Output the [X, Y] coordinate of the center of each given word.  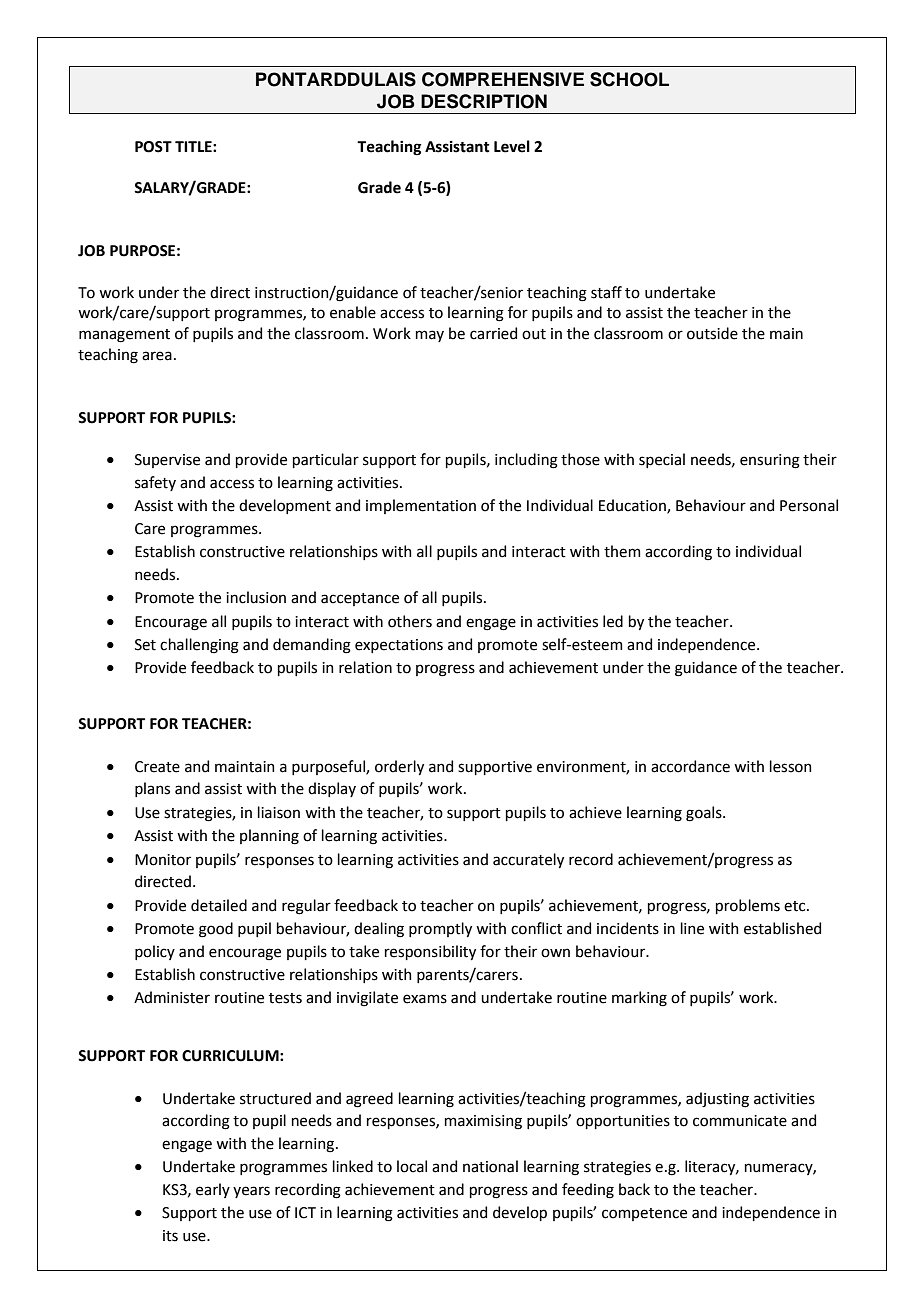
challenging [199, 646]
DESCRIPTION [484, 101]
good [216, 930]
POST [153, 147]
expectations [399, 646]
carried [493, 333]
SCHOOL [629, 79]
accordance [690, 766]
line [692, 928]
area [157, 356]
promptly [440, 929]
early [213, 1190]
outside [712, 333]
